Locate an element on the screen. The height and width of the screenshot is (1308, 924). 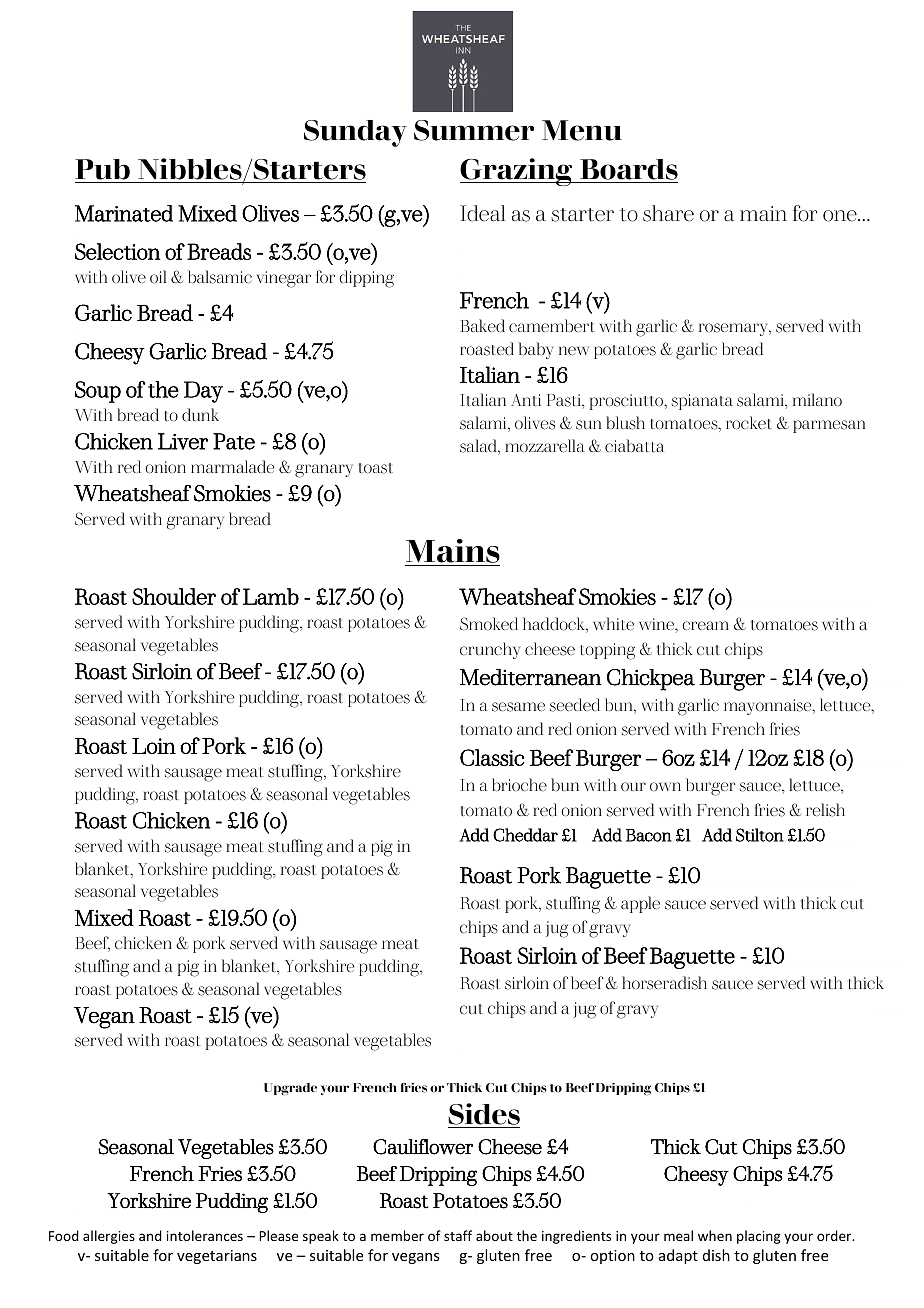
Chickpea is located at coordinates (651, 680).
